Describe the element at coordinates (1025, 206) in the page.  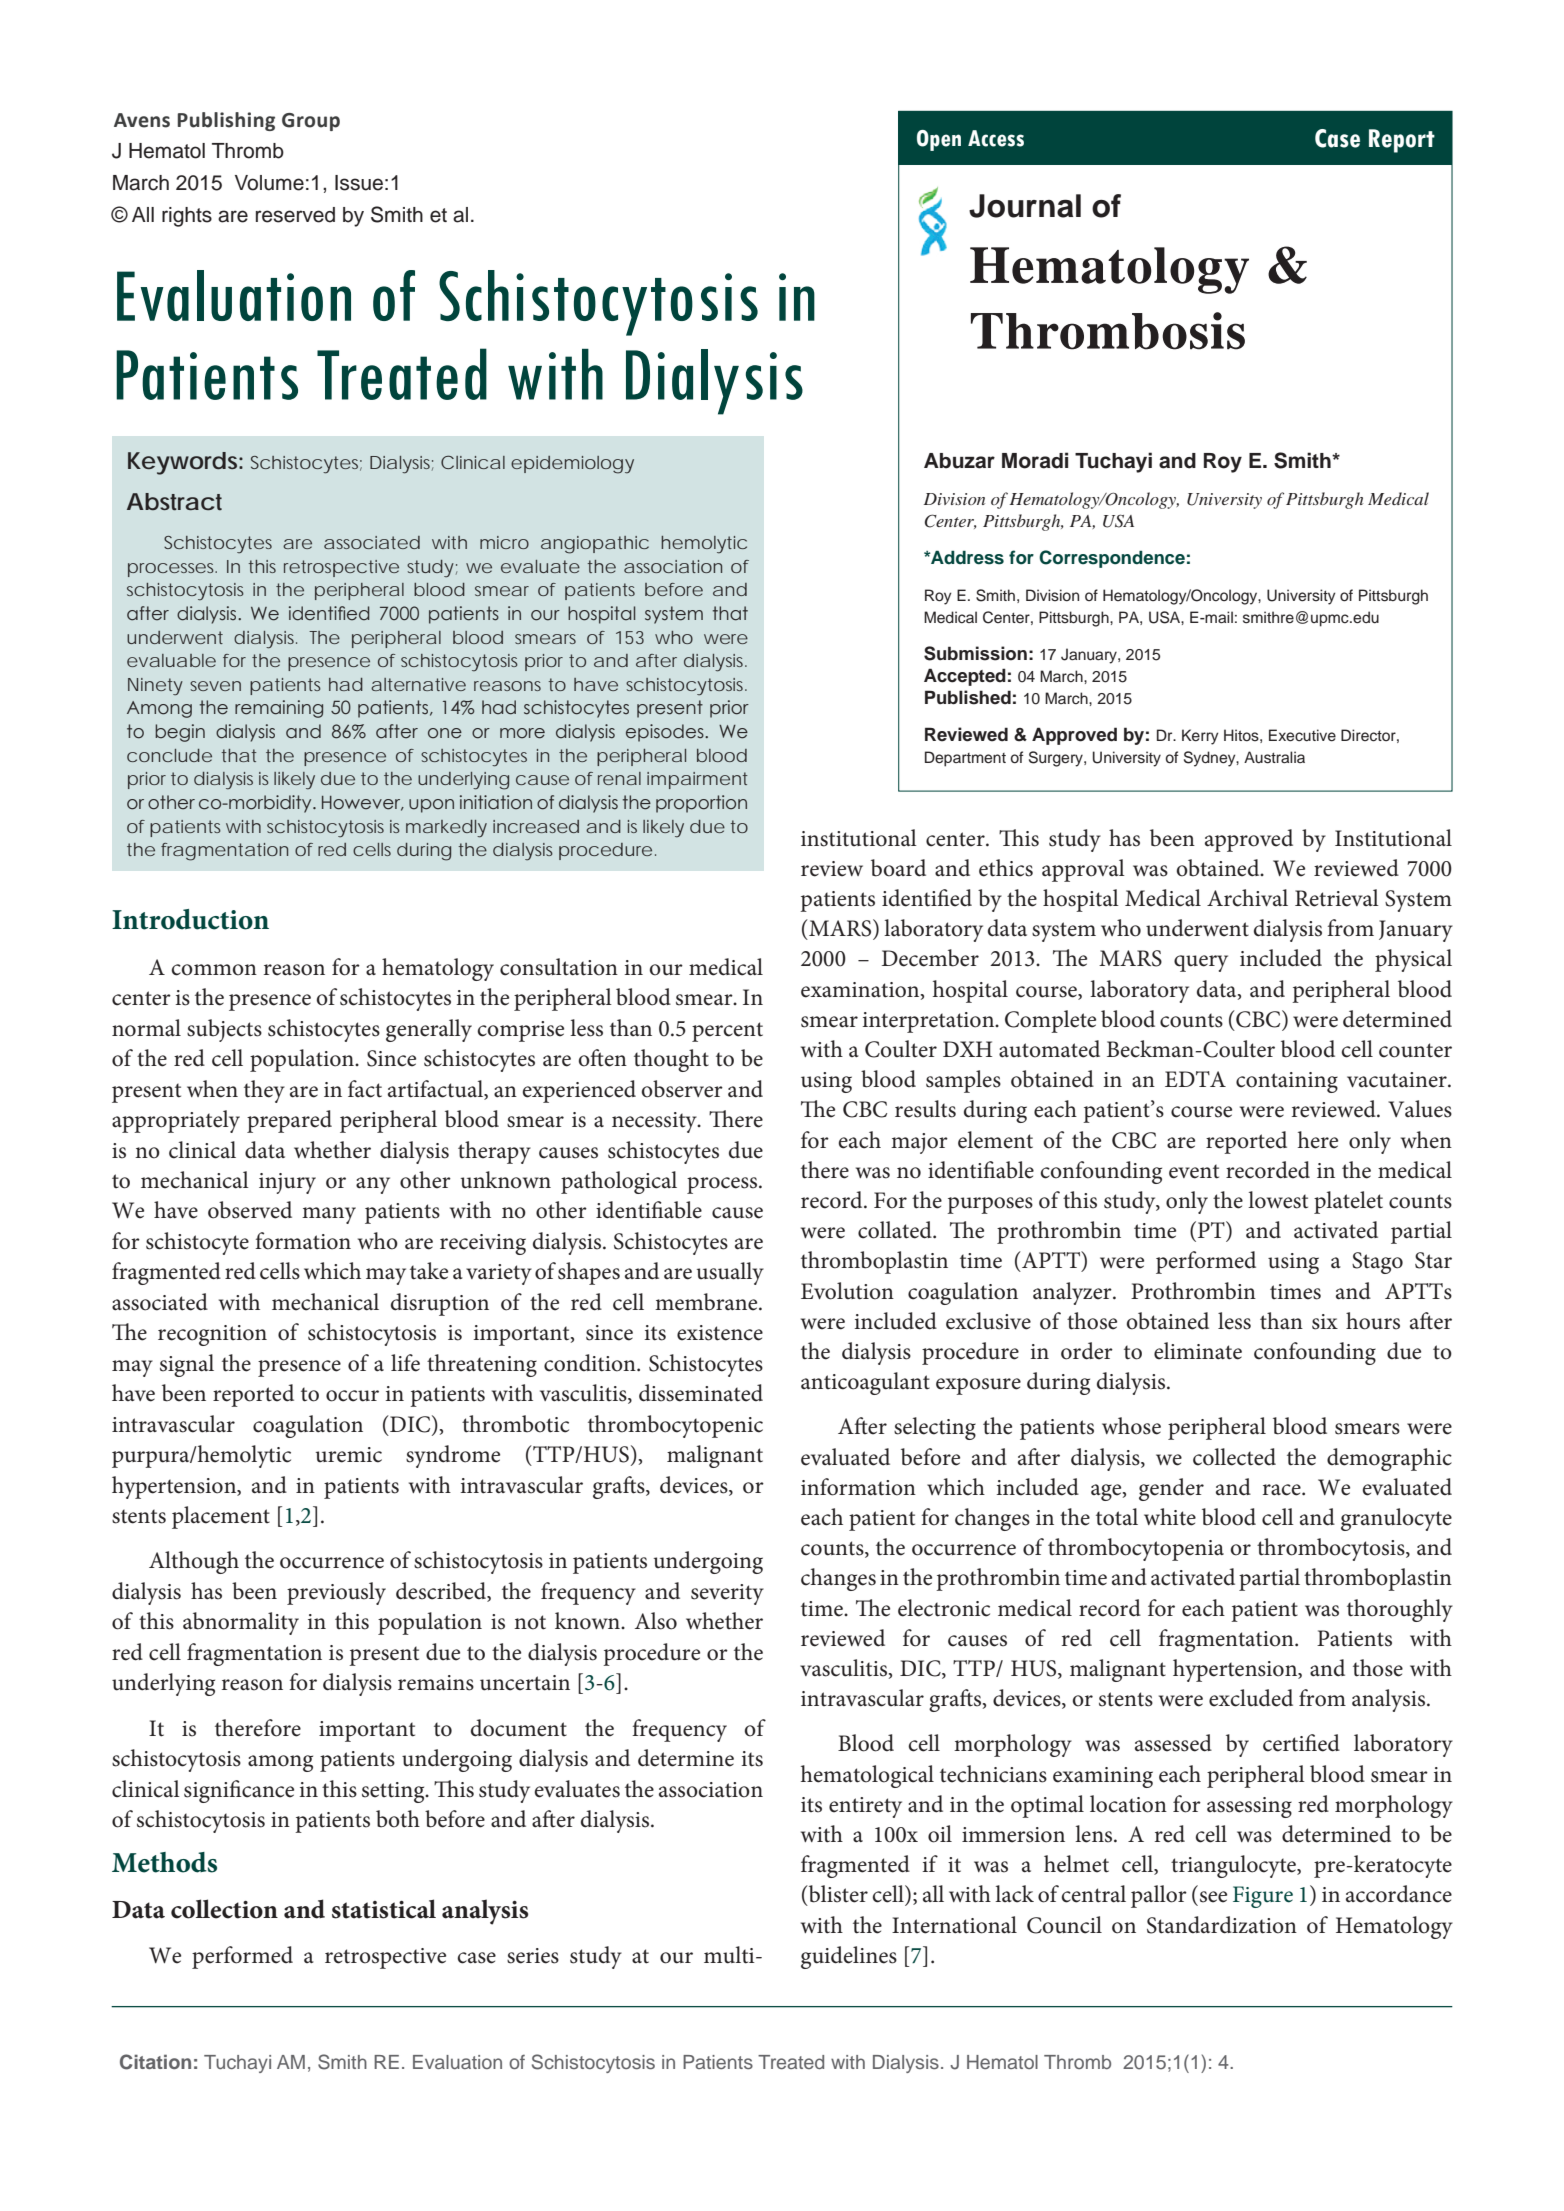
I see `Journal` at that location.
